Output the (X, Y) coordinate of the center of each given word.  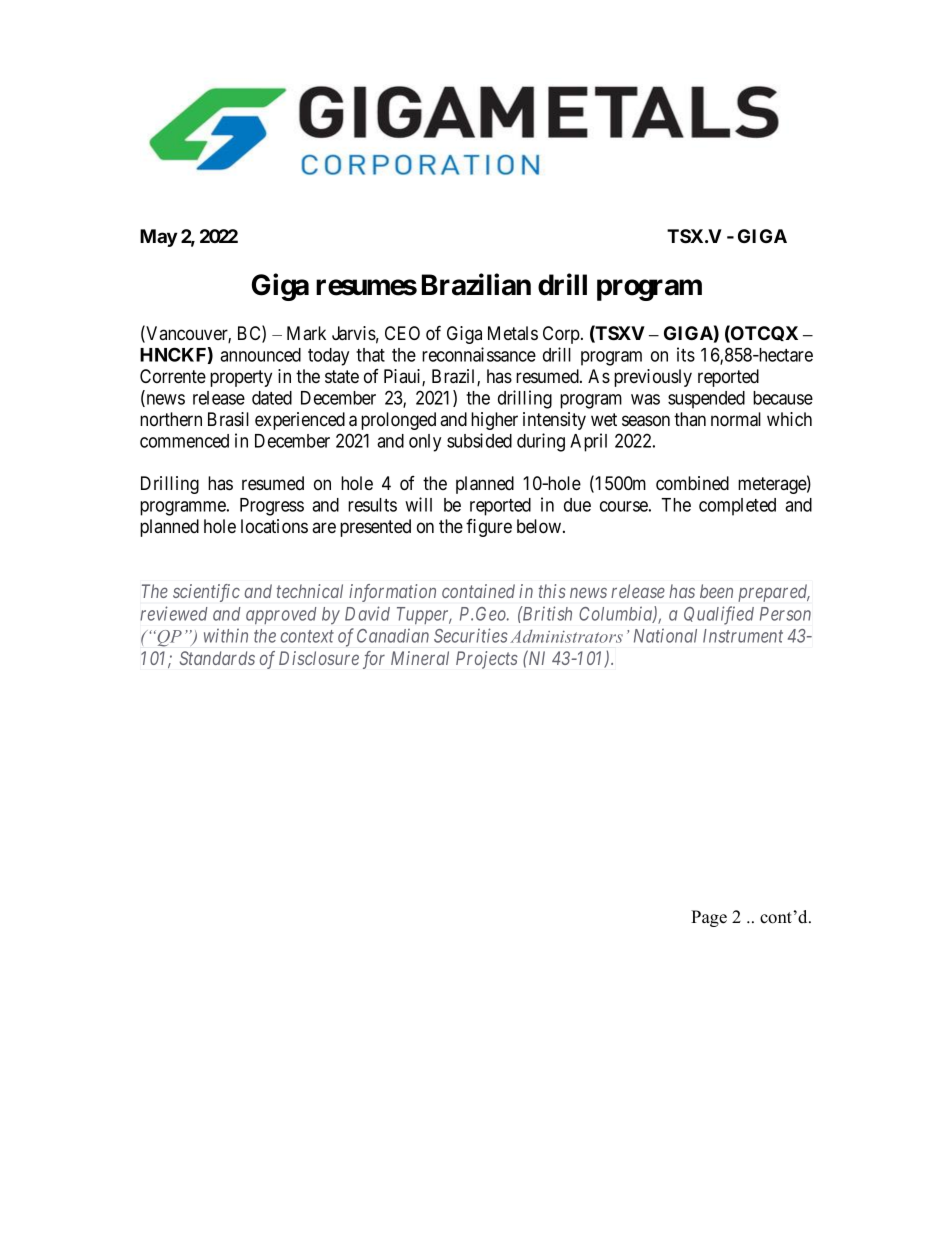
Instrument (743, 636)
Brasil (228, 419)
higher (494, 421)
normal (736, 419)
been (716, 591)
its (686, 354)
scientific (206, 593)
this (552, 591)
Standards (217, 658)
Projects (487, 660)
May (158, 238)
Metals (513, 333)
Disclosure (319, 658)
